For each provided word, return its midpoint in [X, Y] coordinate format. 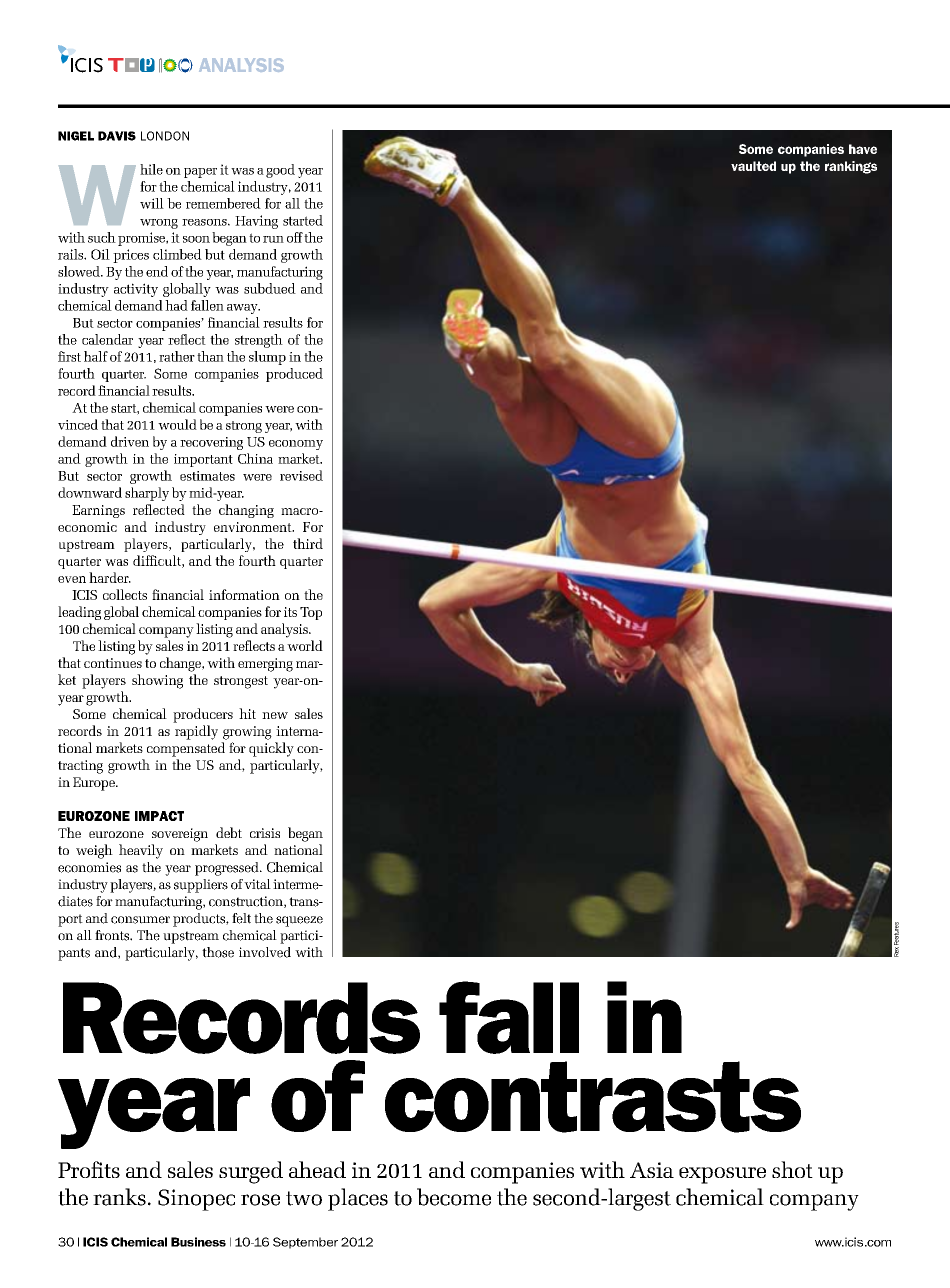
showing [157, 681]
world [305, 645]
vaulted [753, 166]
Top [311, 613]
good [280, 171]
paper [200, 173]
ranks [119, 1197]
